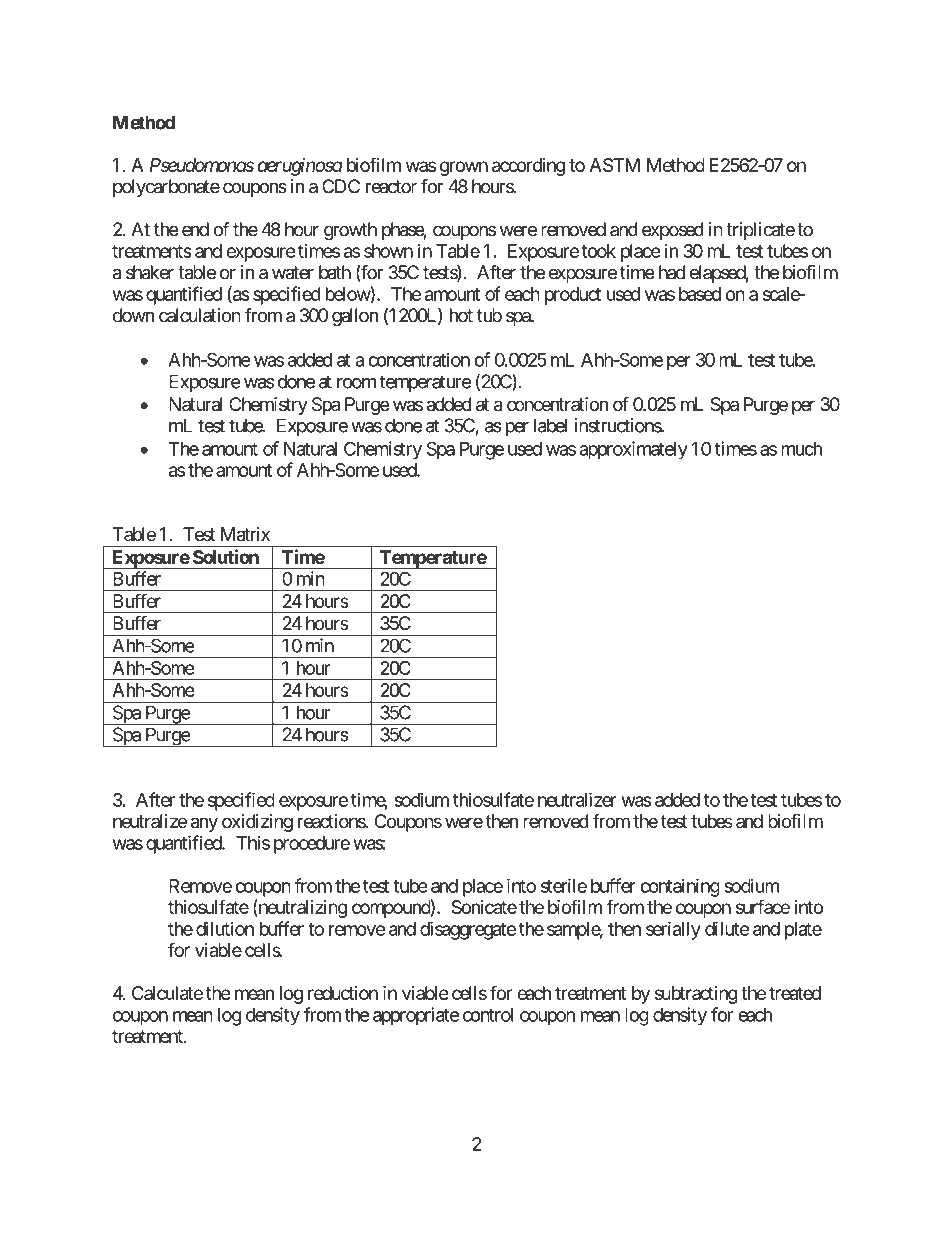 This screenshot has height=1233, width=952. What do you see at coordinates (464, 168) in the screenshot?
I see `grown` at bounding box center [464, 168].
